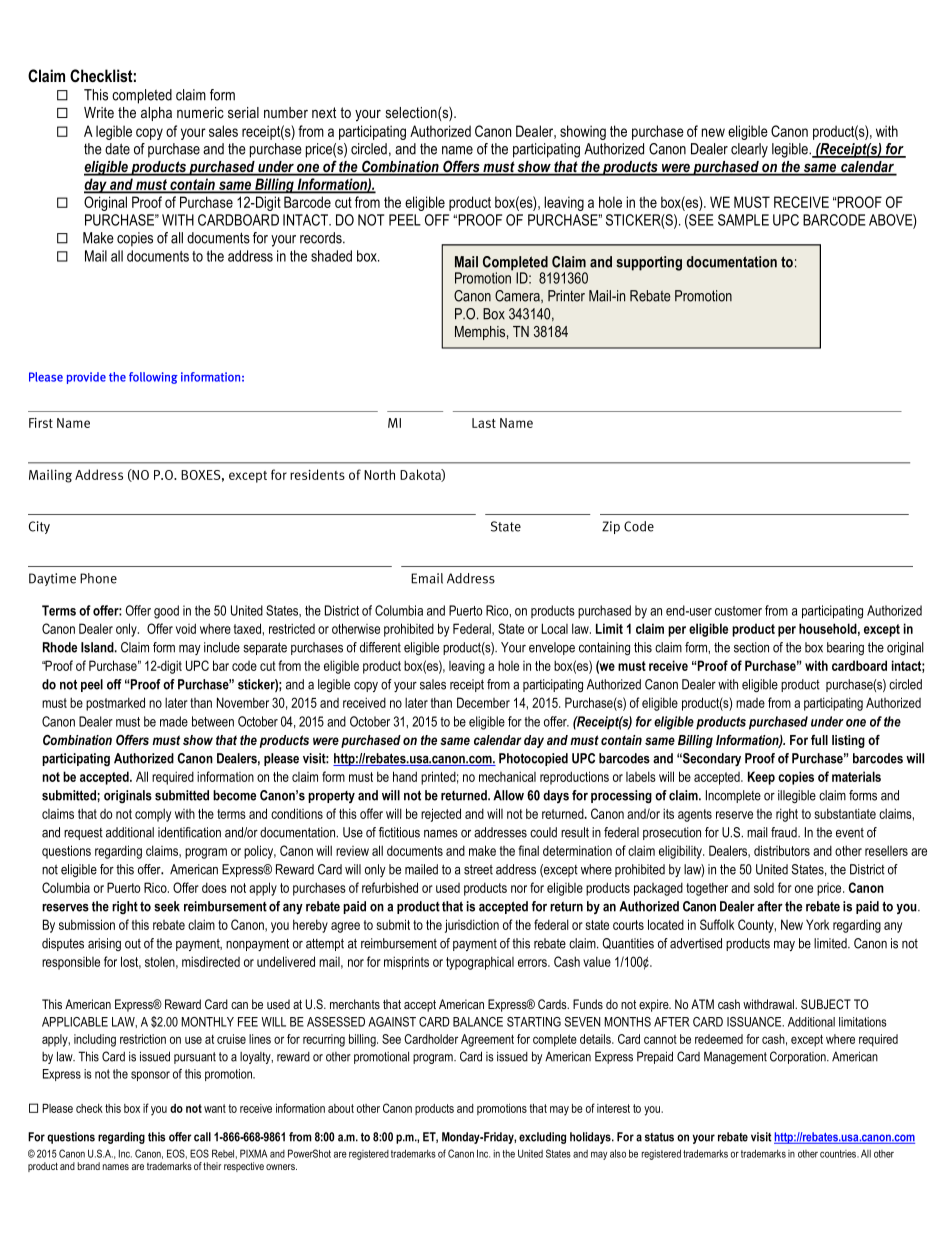  What do you see at coordinates (659, 1137) in the image?
I see `status` at bounding box center [659, 1137].
